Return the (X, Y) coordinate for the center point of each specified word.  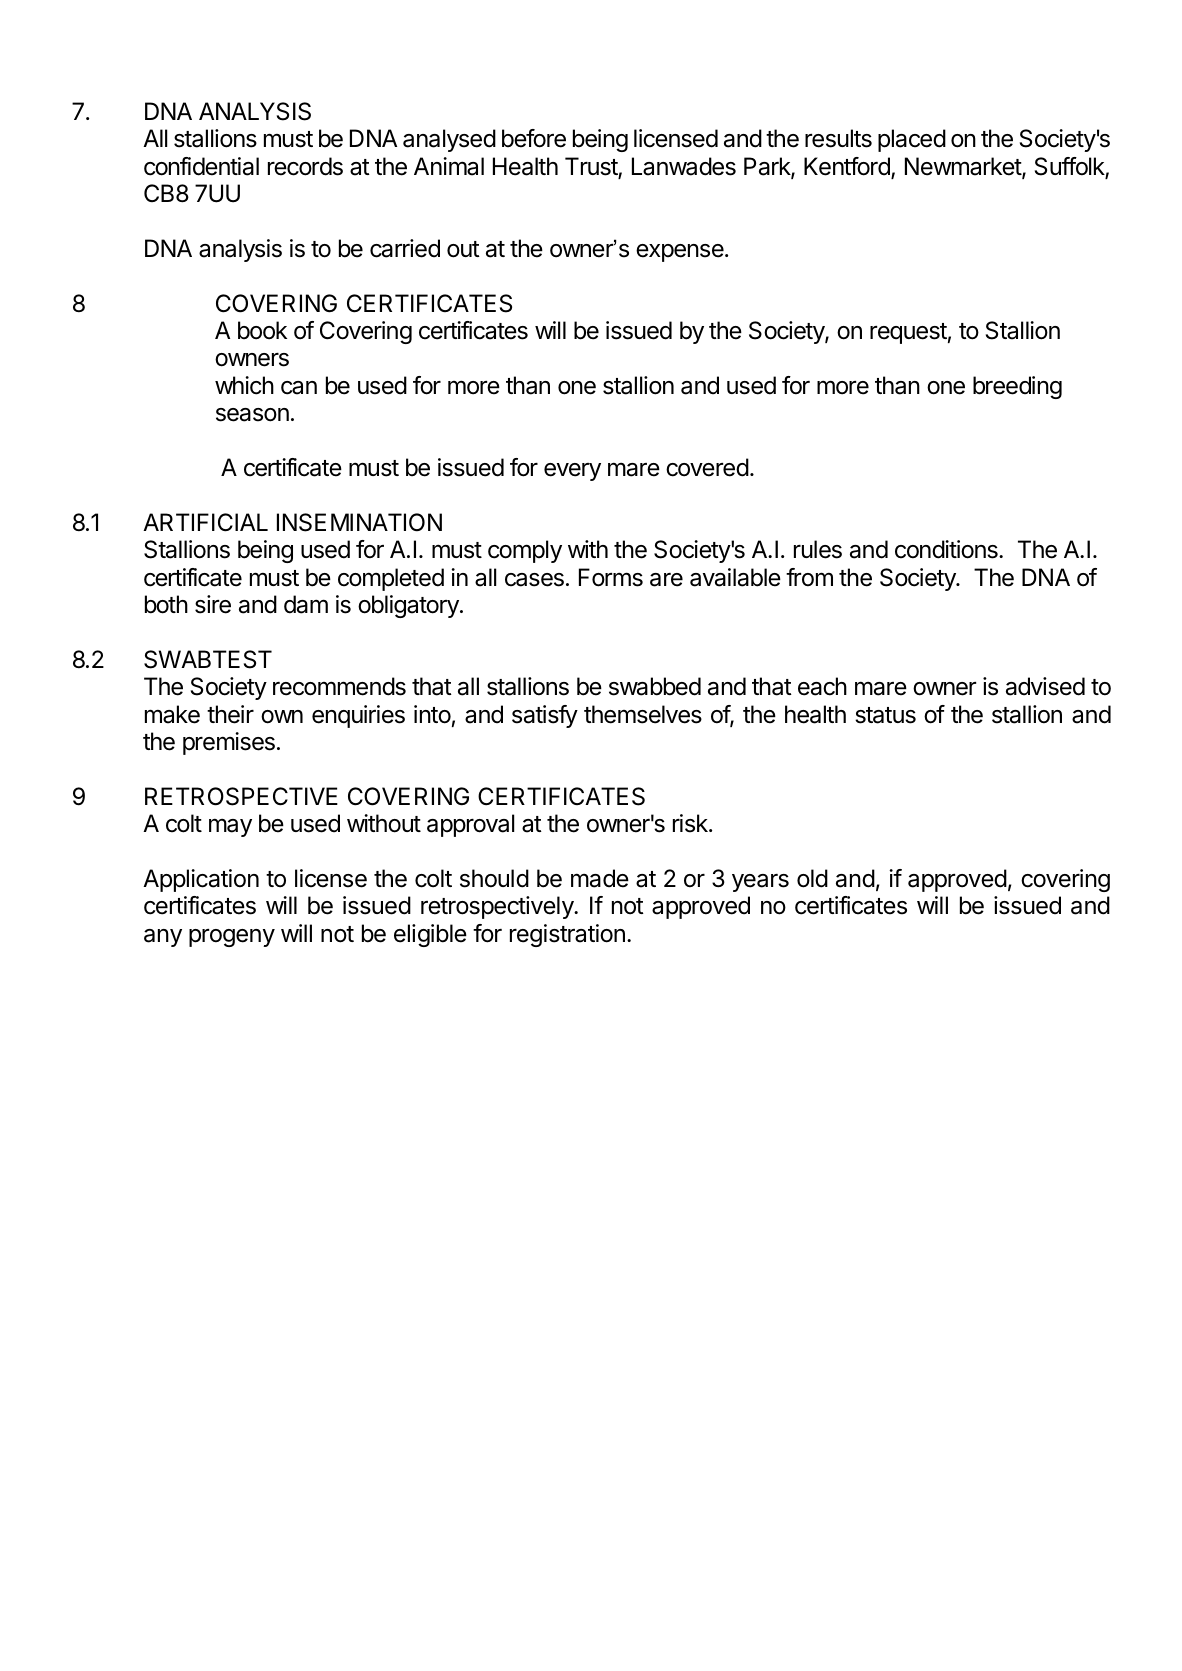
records (305, 166)
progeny (232, 938)
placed (912, 140)
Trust (592, 167)
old (812, 878)
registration (567, 935)
